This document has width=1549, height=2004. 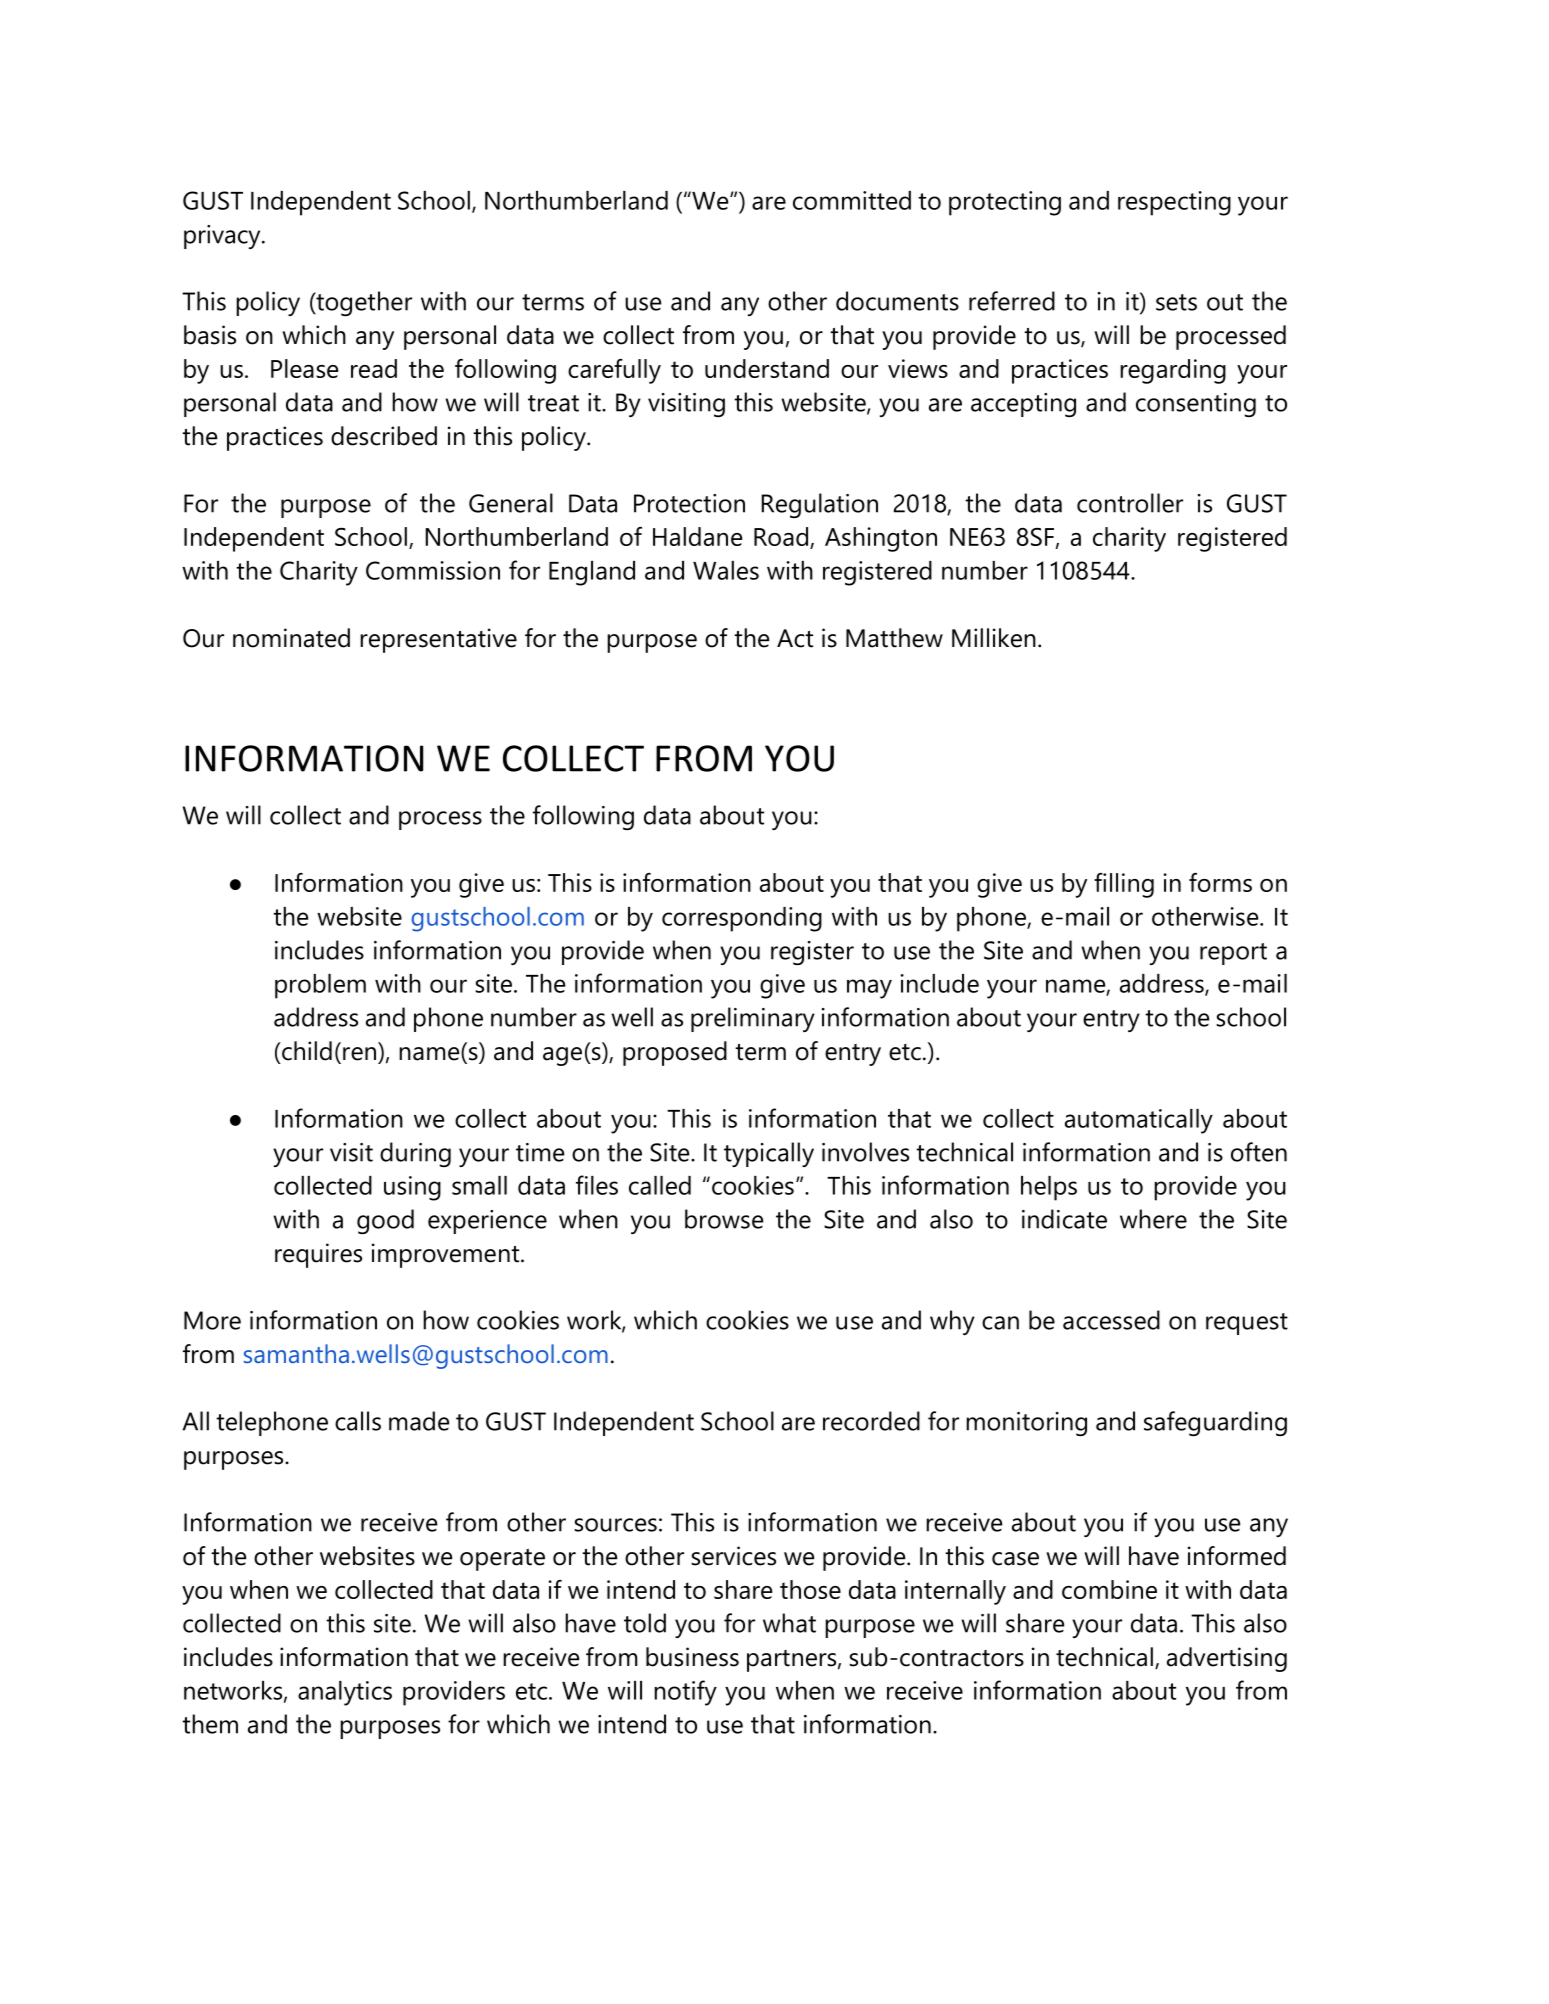 What do you see at coordinates (318, 1255) in the document?
I see `requires` at bounding box center [318, 1255].
